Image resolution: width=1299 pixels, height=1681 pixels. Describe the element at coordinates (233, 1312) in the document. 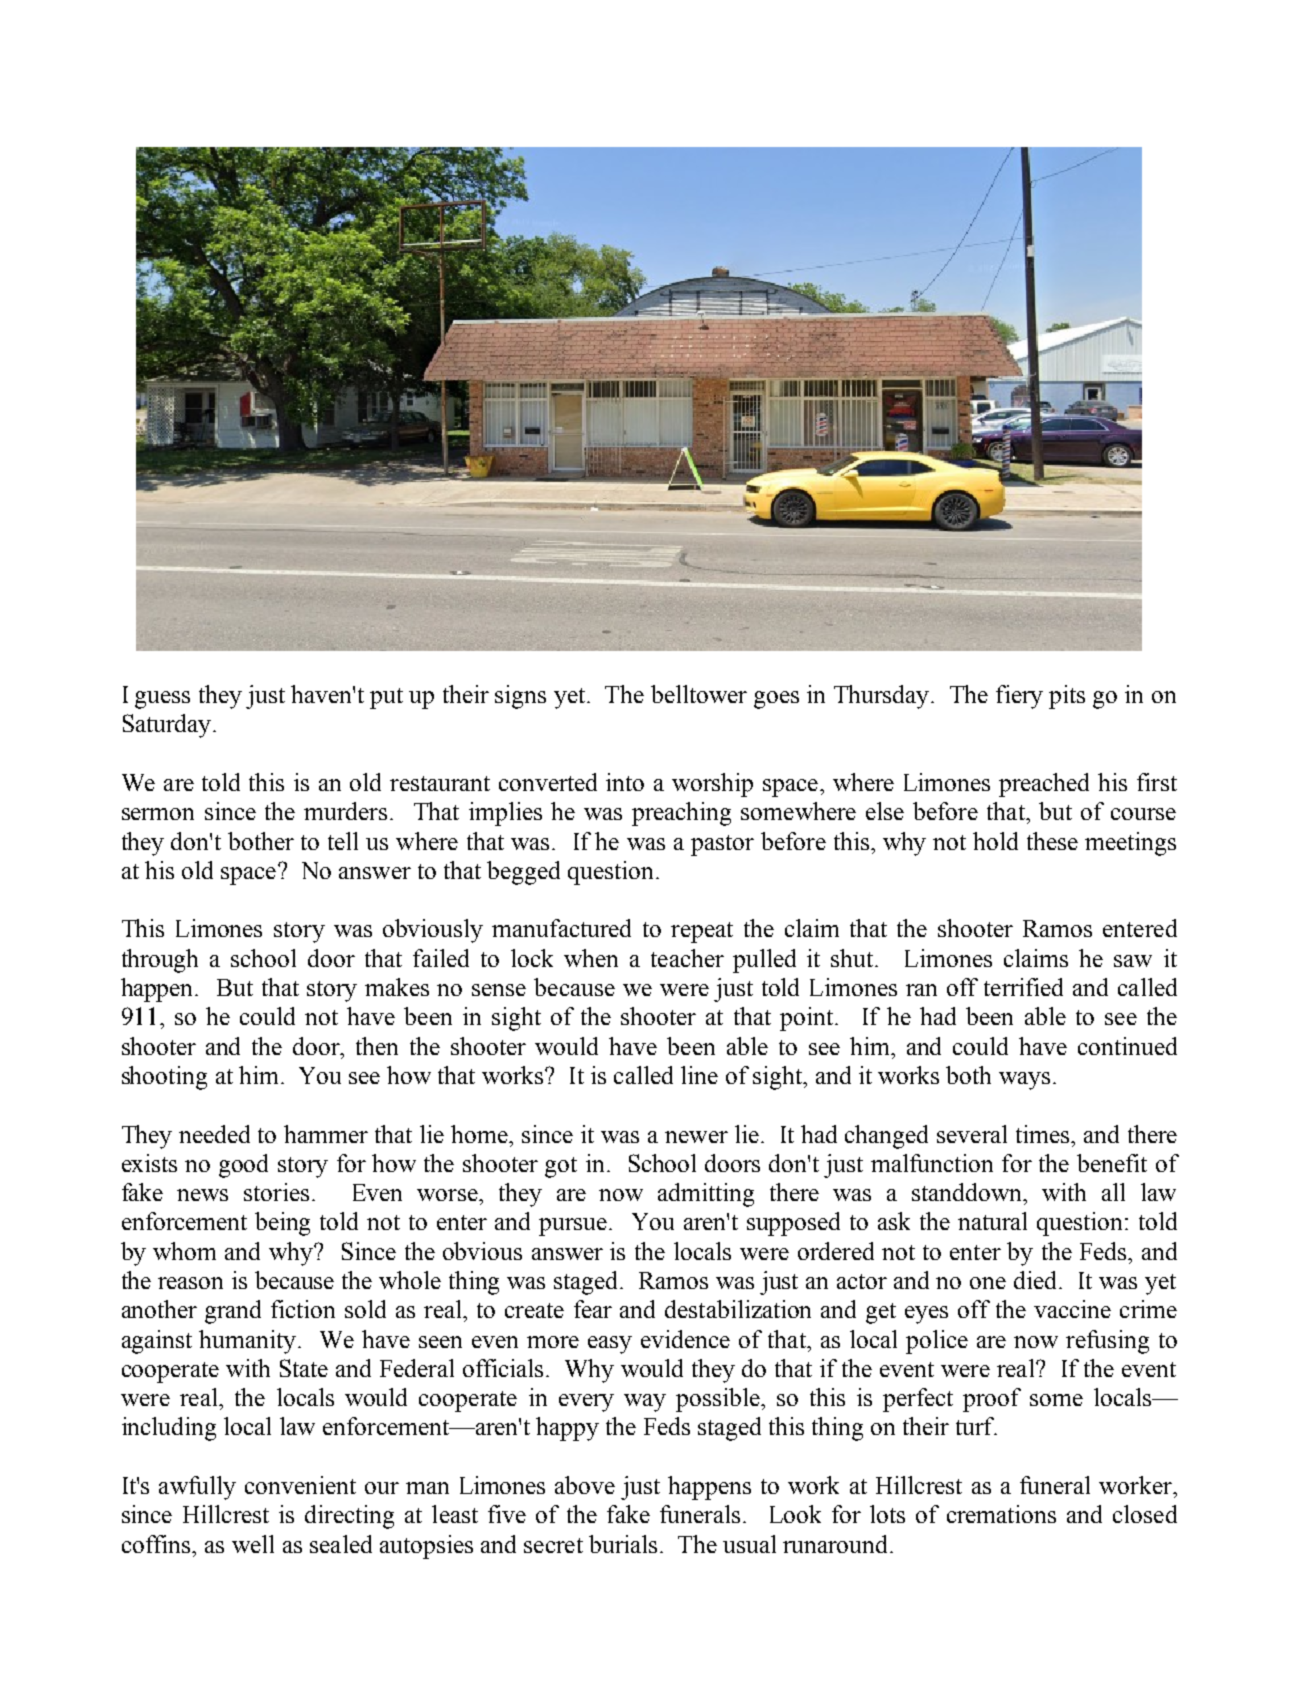

I see `grand` at that location.
